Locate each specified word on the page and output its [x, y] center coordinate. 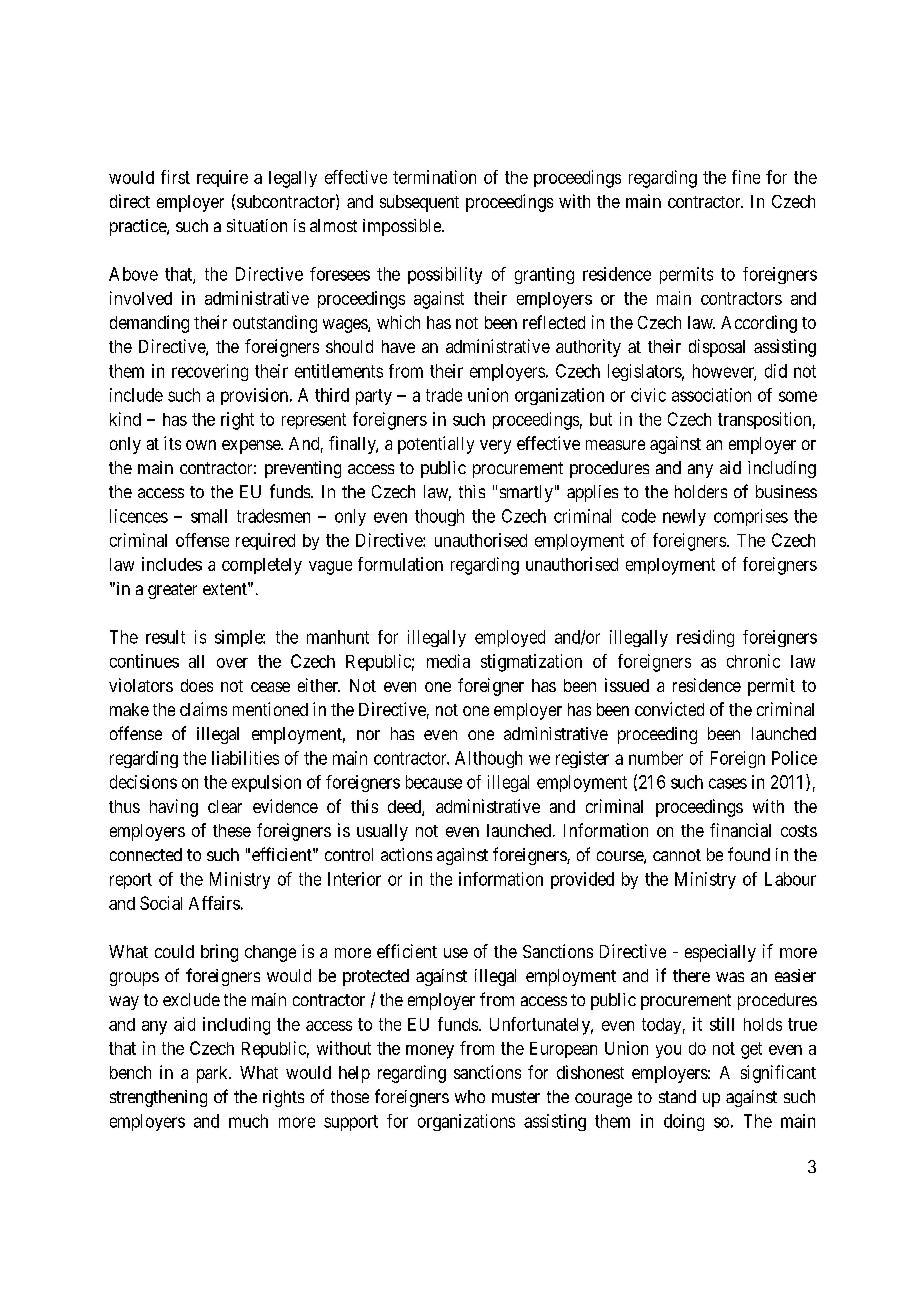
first [175, 177]
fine [746, 177]
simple [239, 638]
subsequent [419, 203]
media [448, 661]
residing [705, 638]
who [470, 1096]
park [213, 1074]
